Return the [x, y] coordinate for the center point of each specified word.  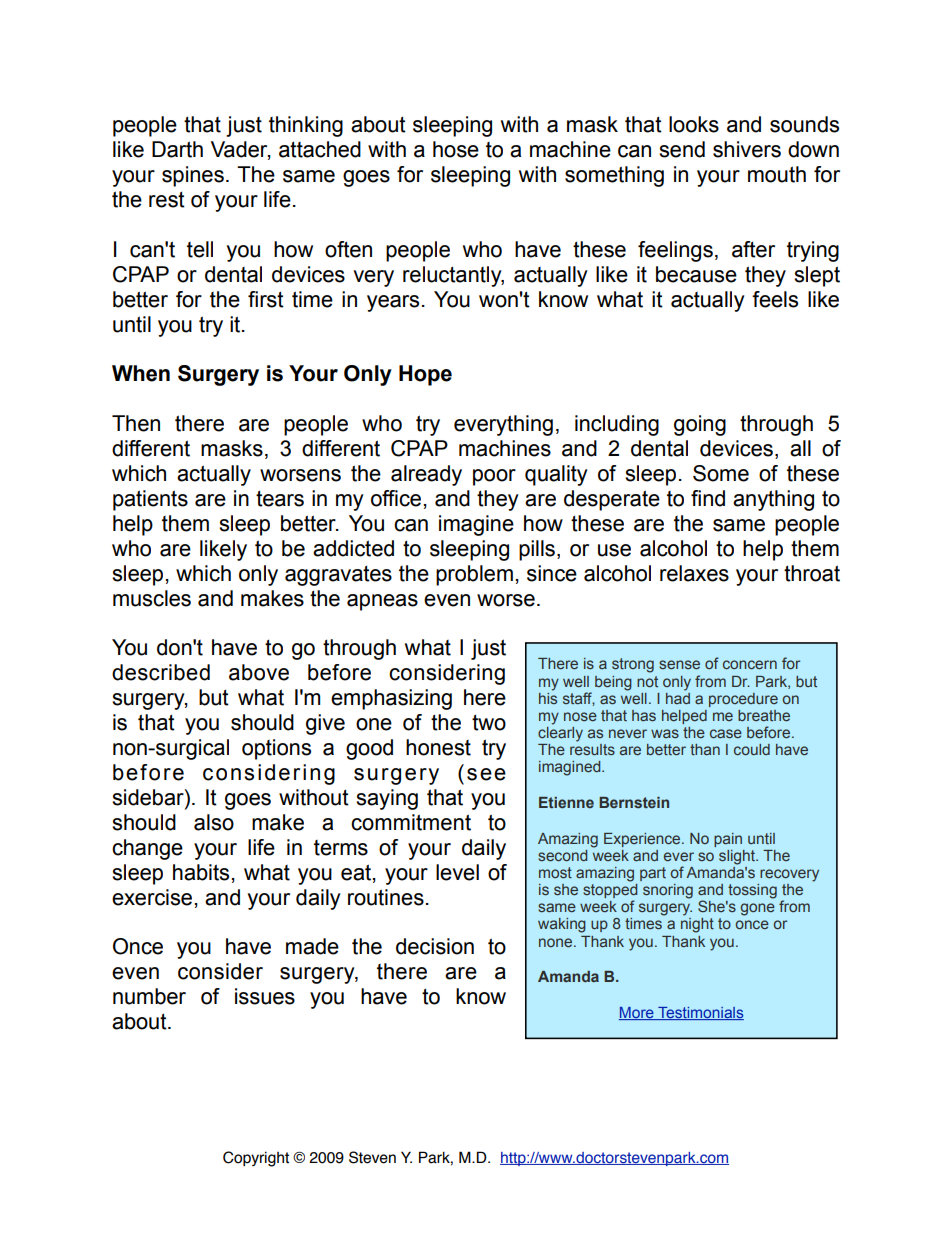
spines [193, 176]
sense [679, 664]
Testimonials [700, 1013]
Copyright [256, 1159]
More [637, 1013]
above [259, 672]
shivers [747, 149]
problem [474, 575]
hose [456, 149]
